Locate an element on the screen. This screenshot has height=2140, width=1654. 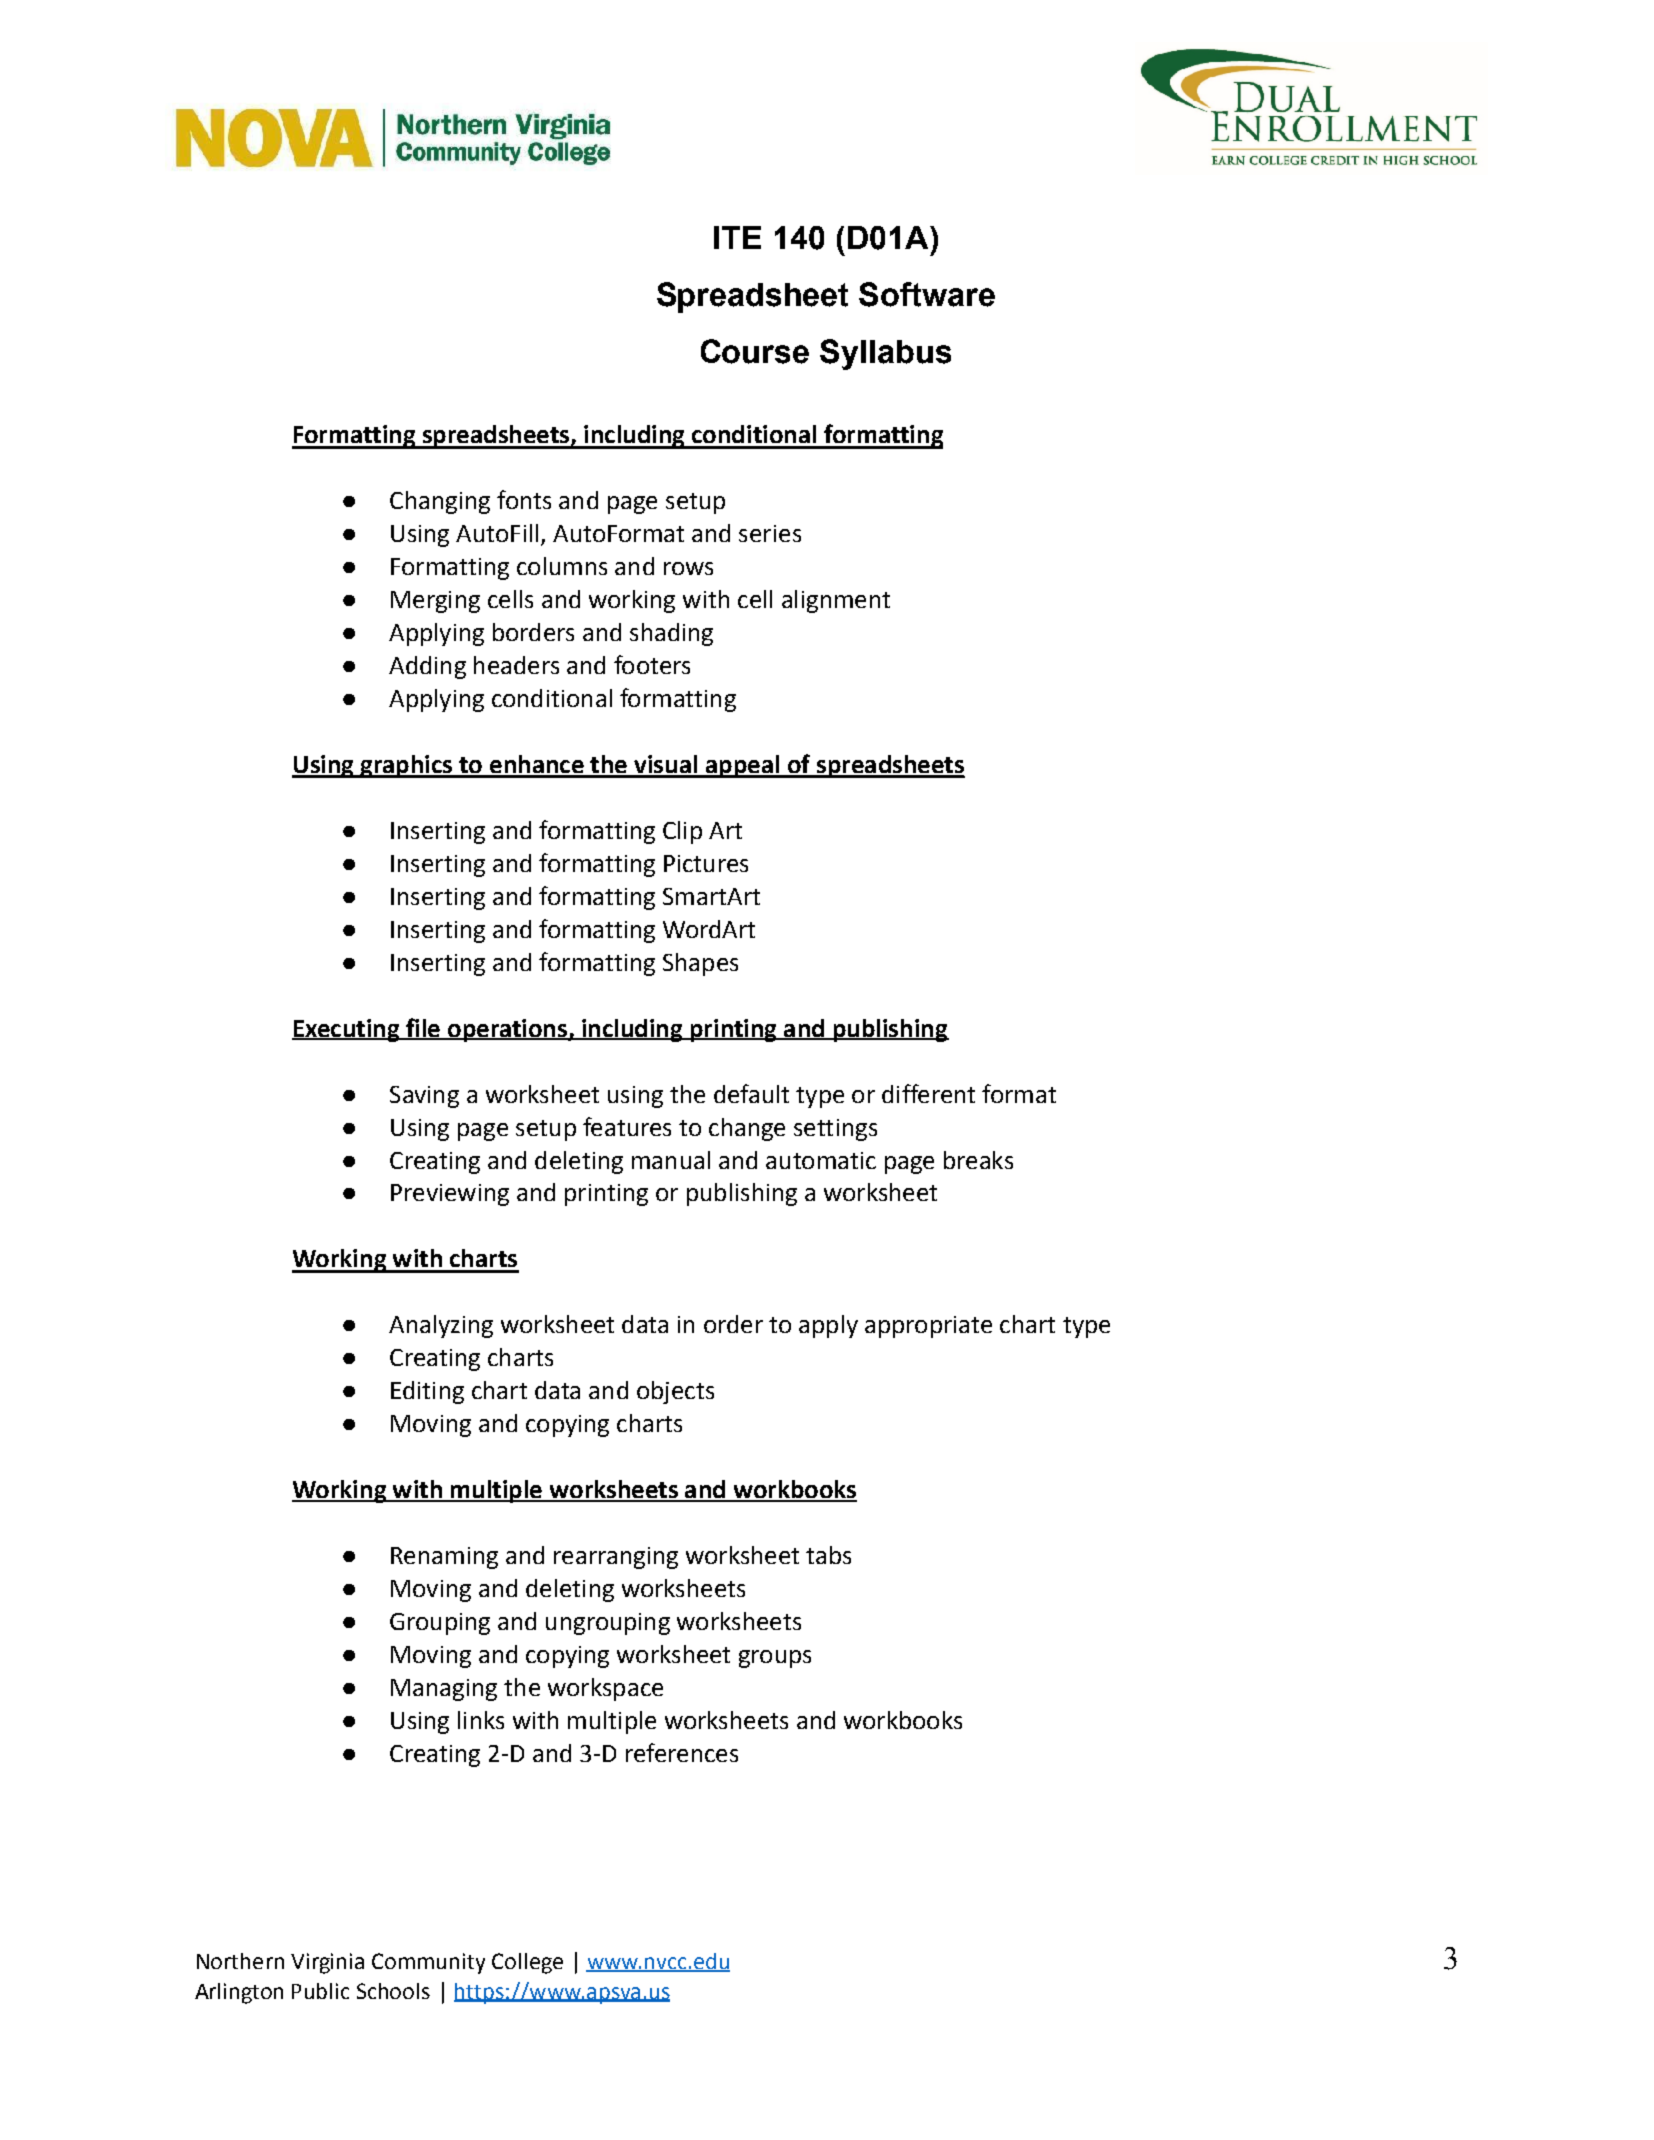
tabs is located at coordinates (828, 1555).
